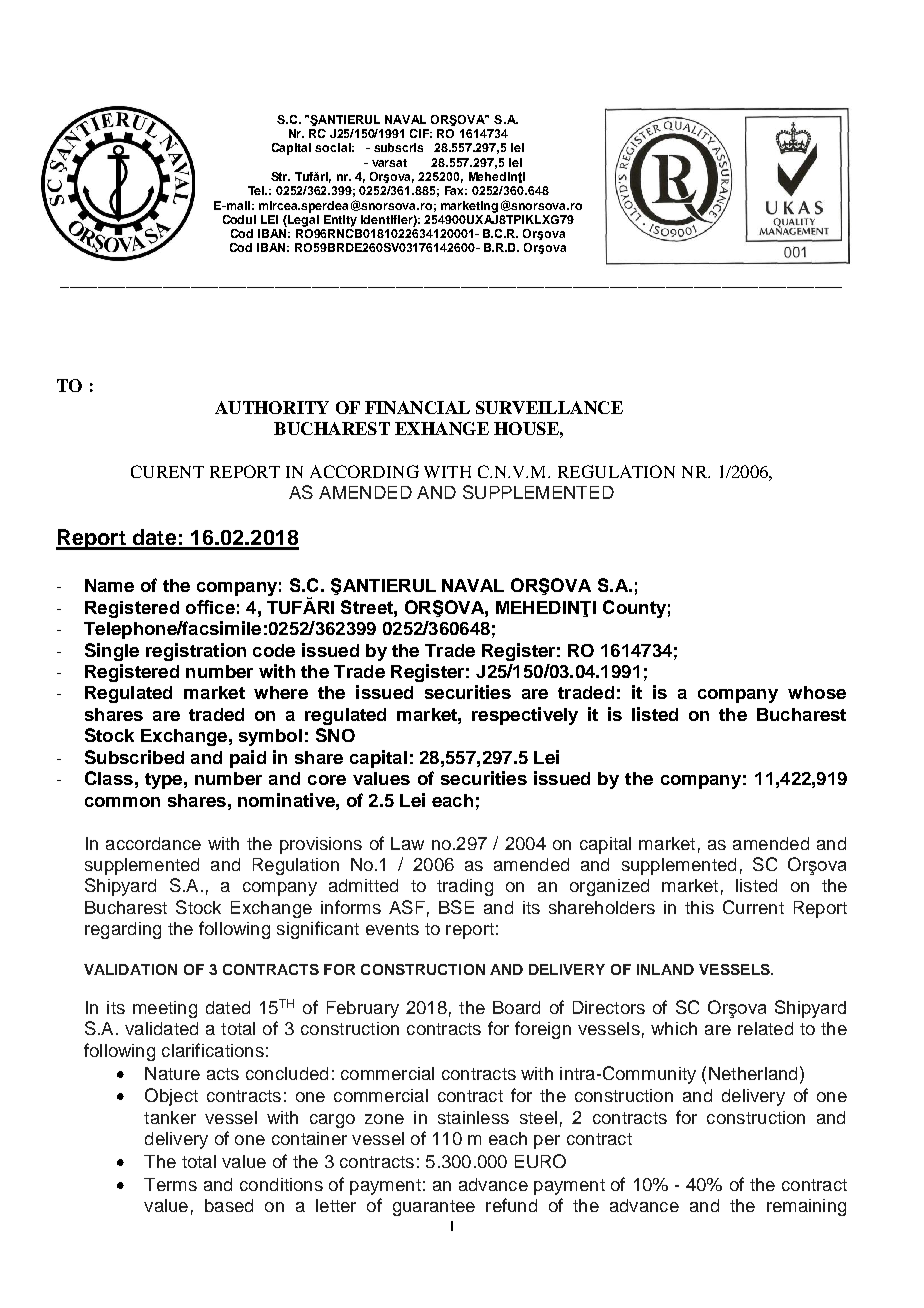  What do you see at coordinates (442, 428) in the screenshot?
I see `EXHANGE` at bounding box center [442, 428].
